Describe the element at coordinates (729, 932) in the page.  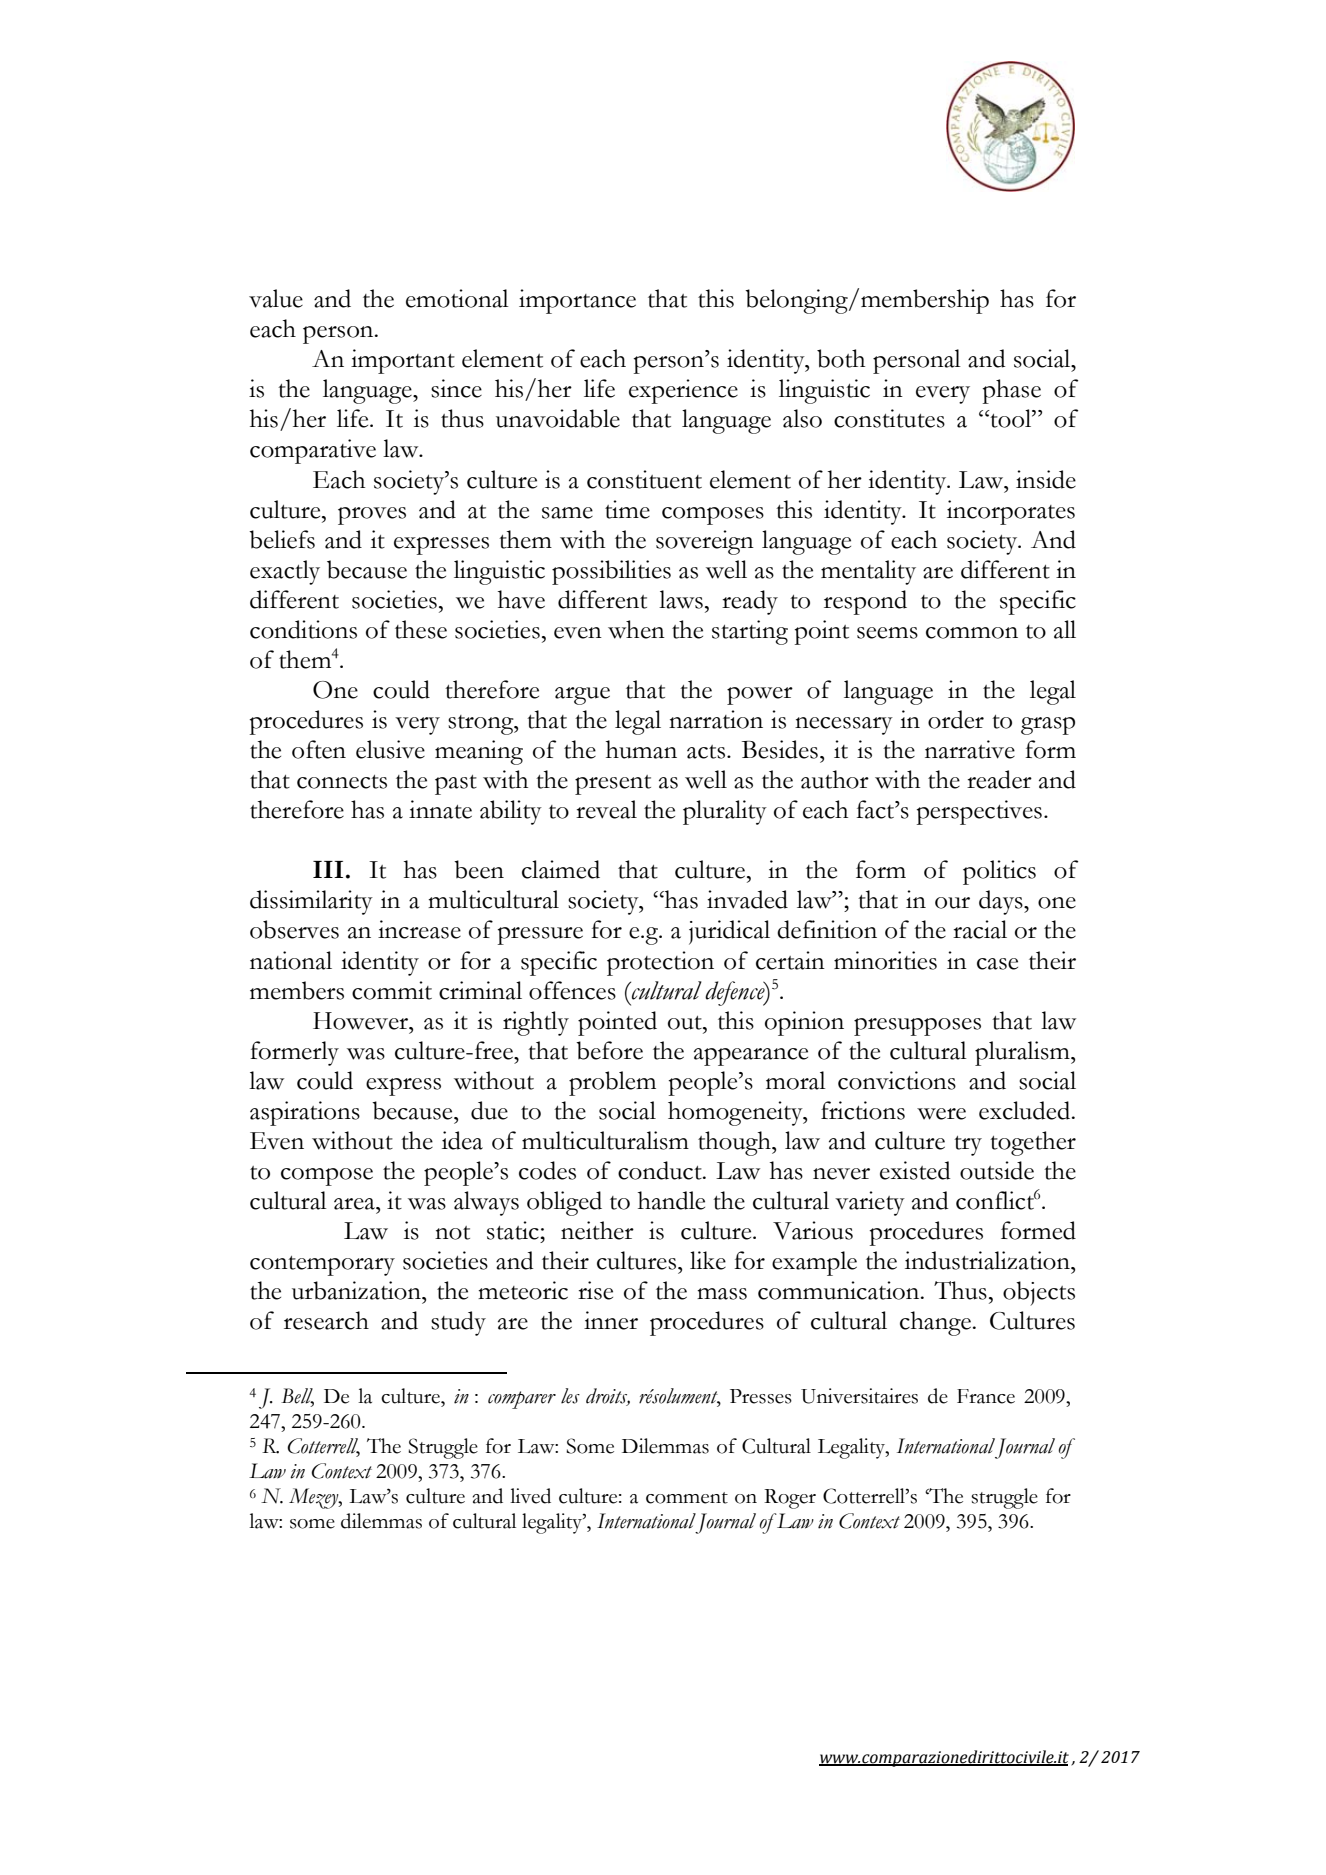
I see `juridical` at that location.
